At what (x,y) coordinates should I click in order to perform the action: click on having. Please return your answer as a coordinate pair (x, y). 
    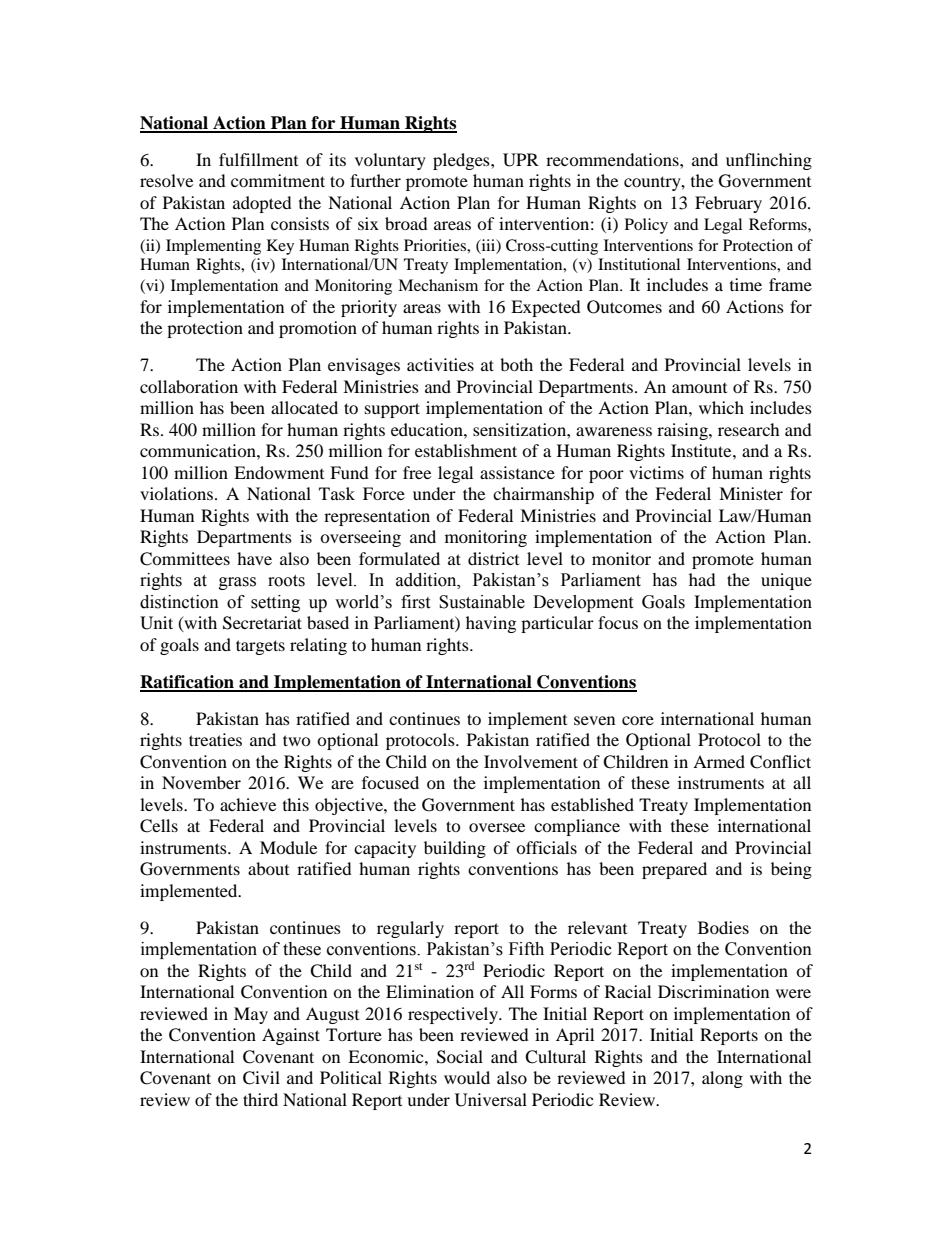
    Looking at the image, I should click on (491, 624).
